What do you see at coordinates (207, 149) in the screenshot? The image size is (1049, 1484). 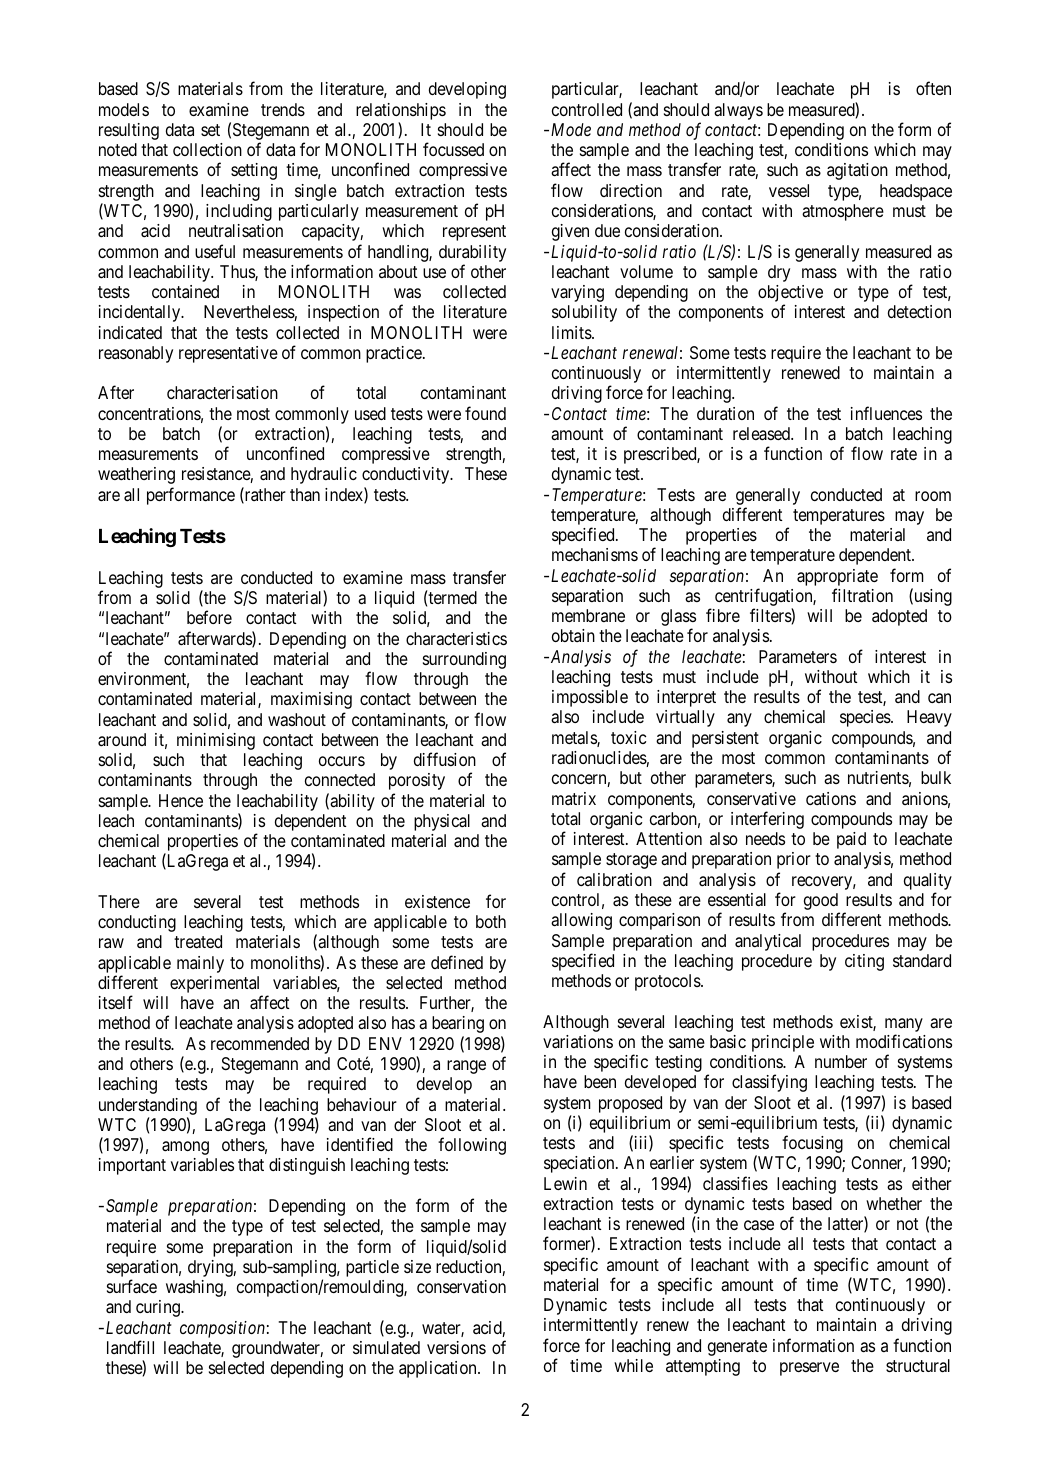 I see `collection` at bounding box center [207, 149].
